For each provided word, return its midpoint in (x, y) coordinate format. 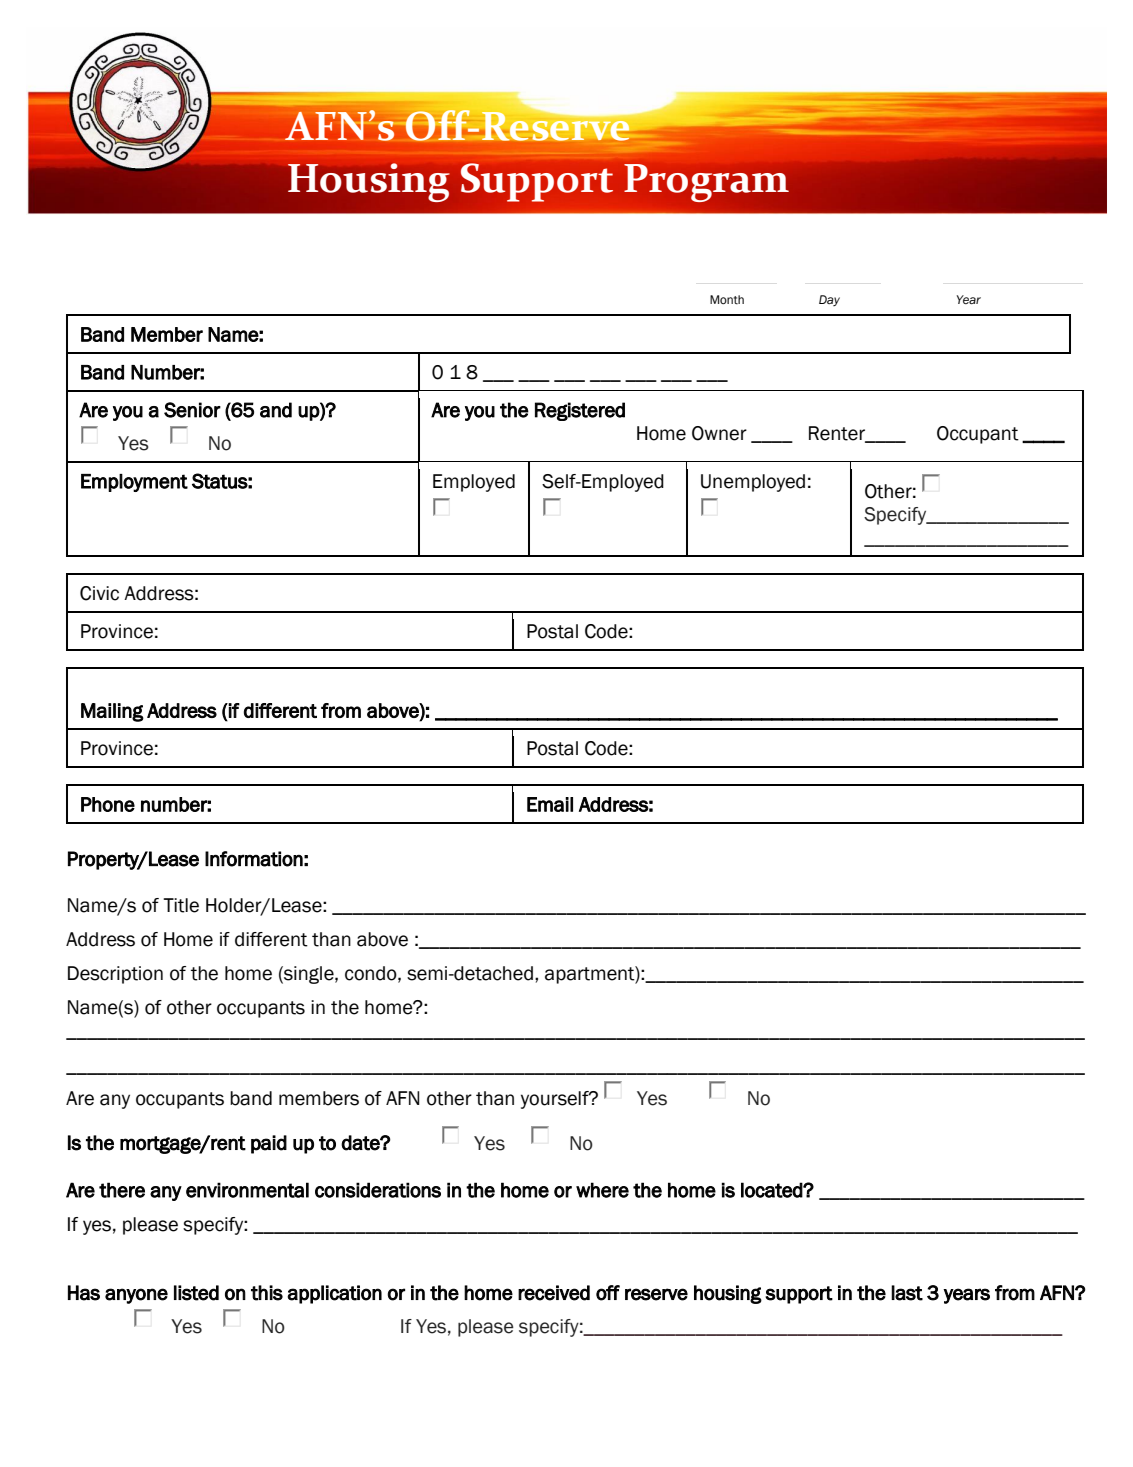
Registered (580, 411)
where (602, 1190)
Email (550, 804)
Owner (719, 433)
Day (829, 300)
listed (196, 1293)
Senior (192, 410)
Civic (99, 593)
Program (706, 183)
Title (181, 905)
